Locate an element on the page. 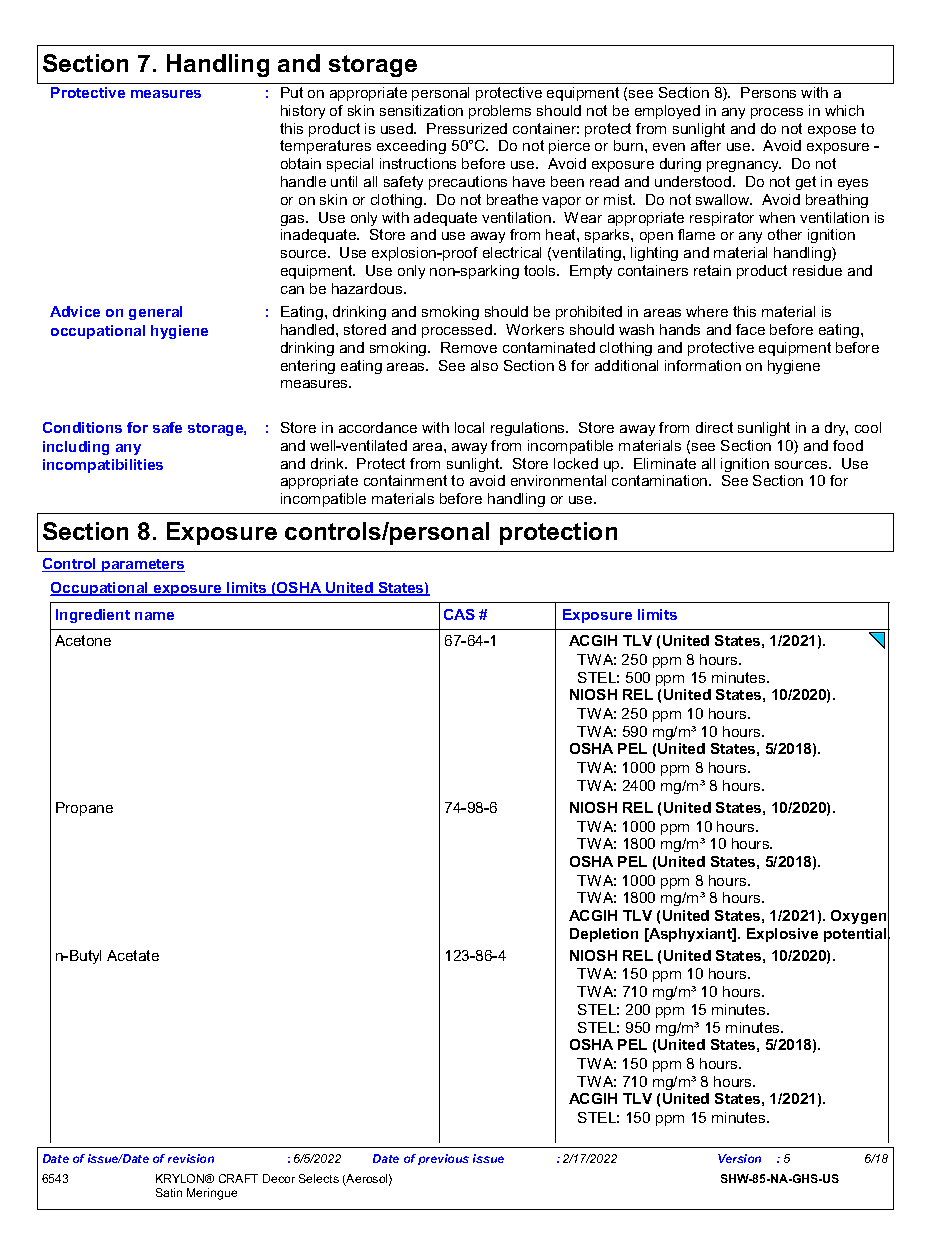  Persons is located at coordinates (768, 92).
